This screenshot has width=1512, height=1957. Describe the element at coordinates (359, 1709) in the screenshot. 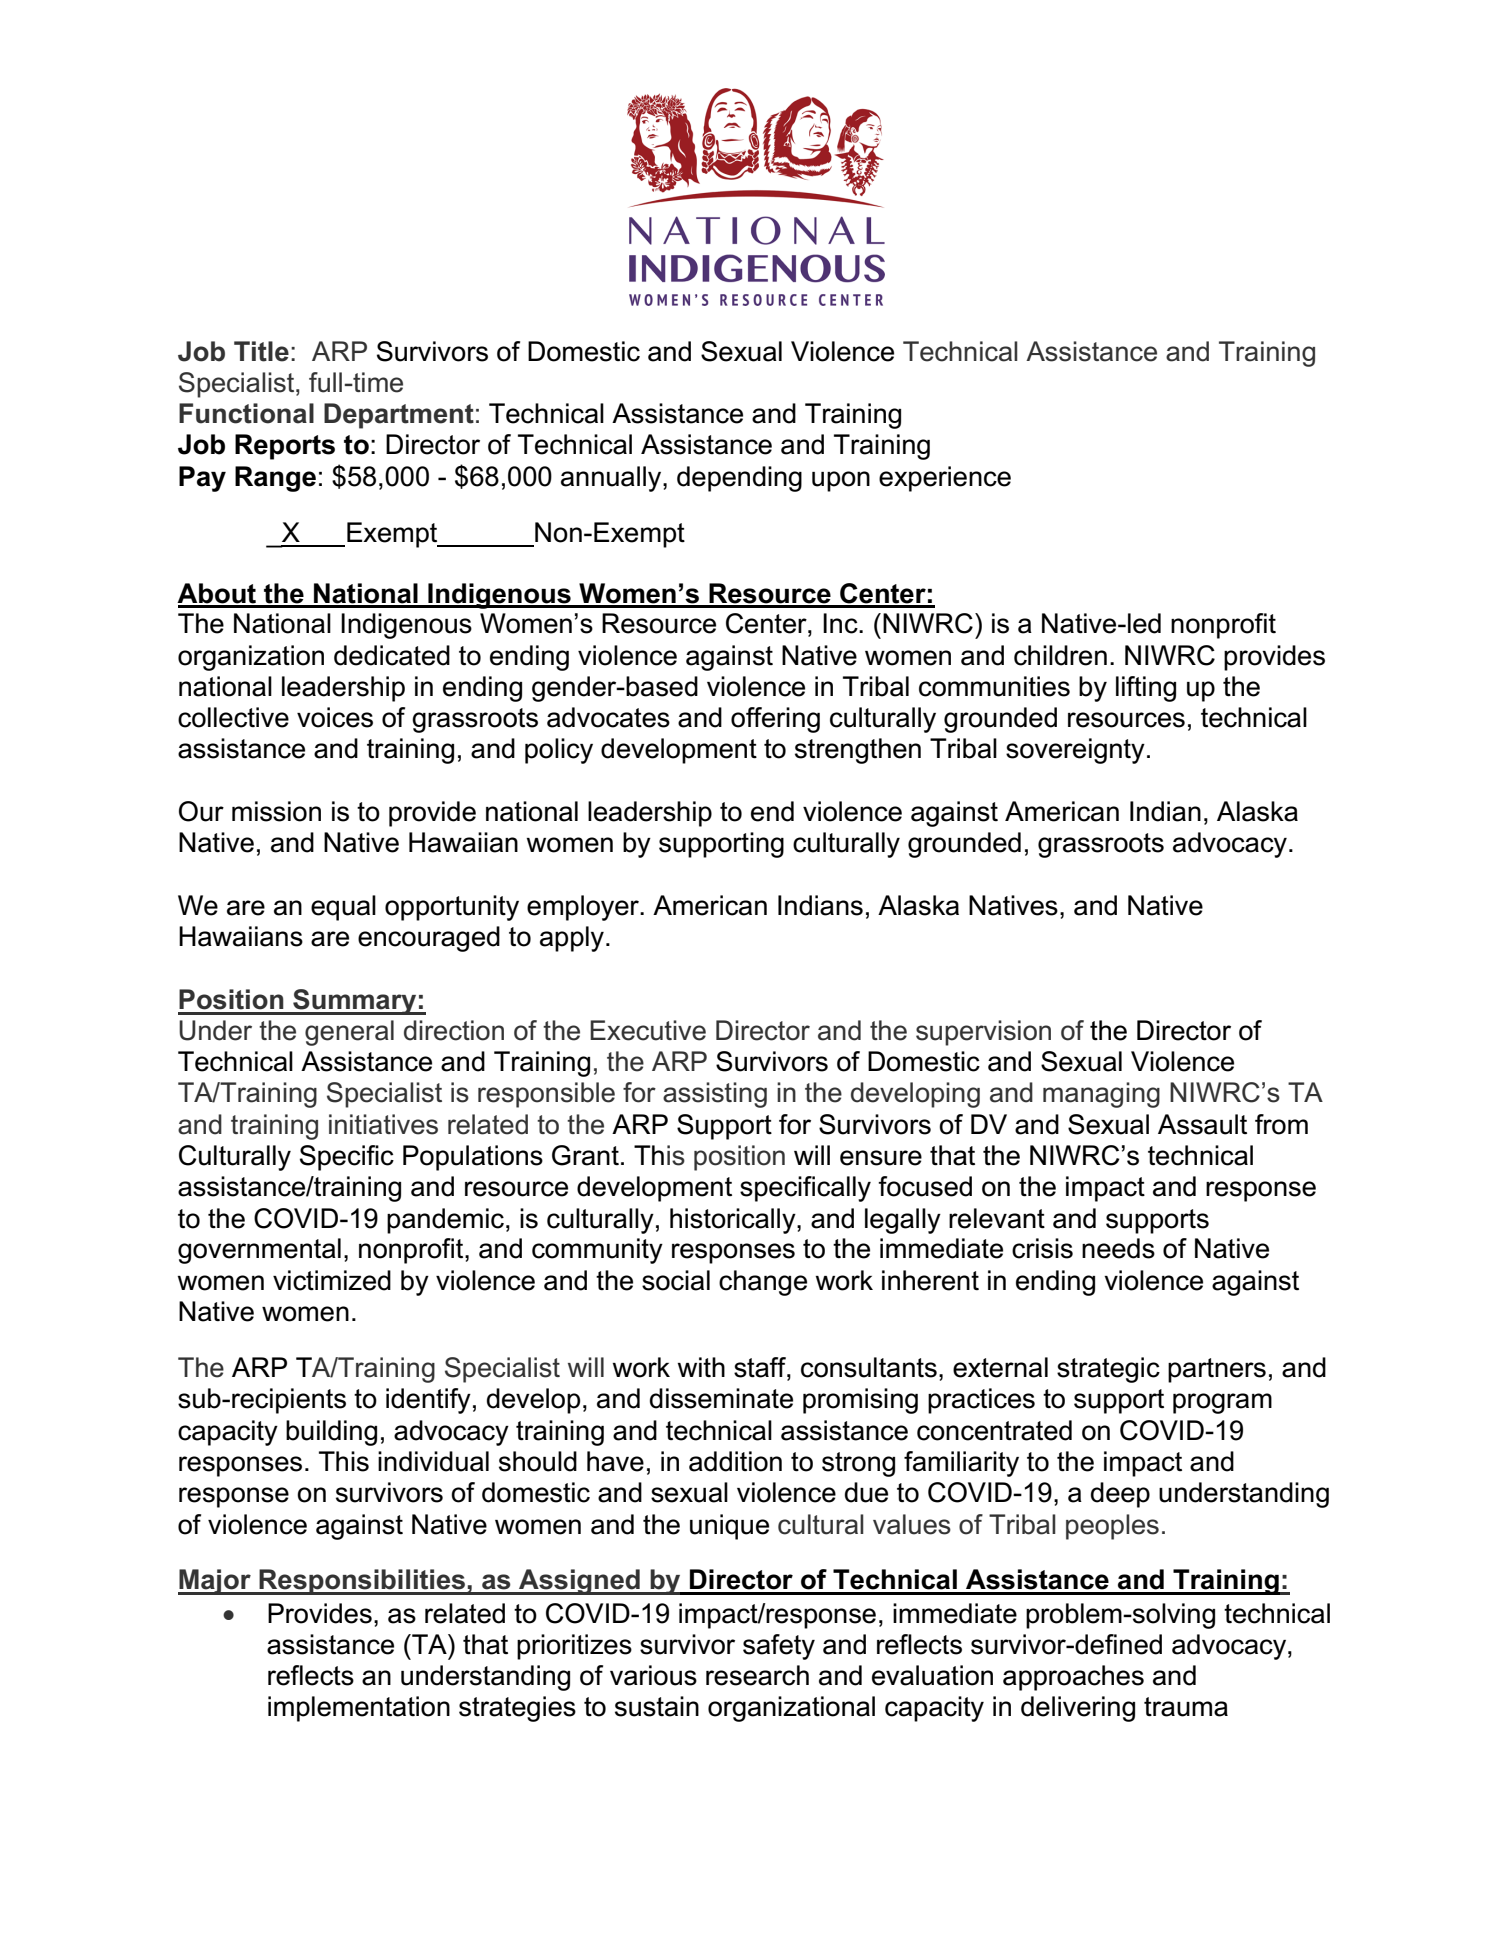

I see `implementation` at that location.
